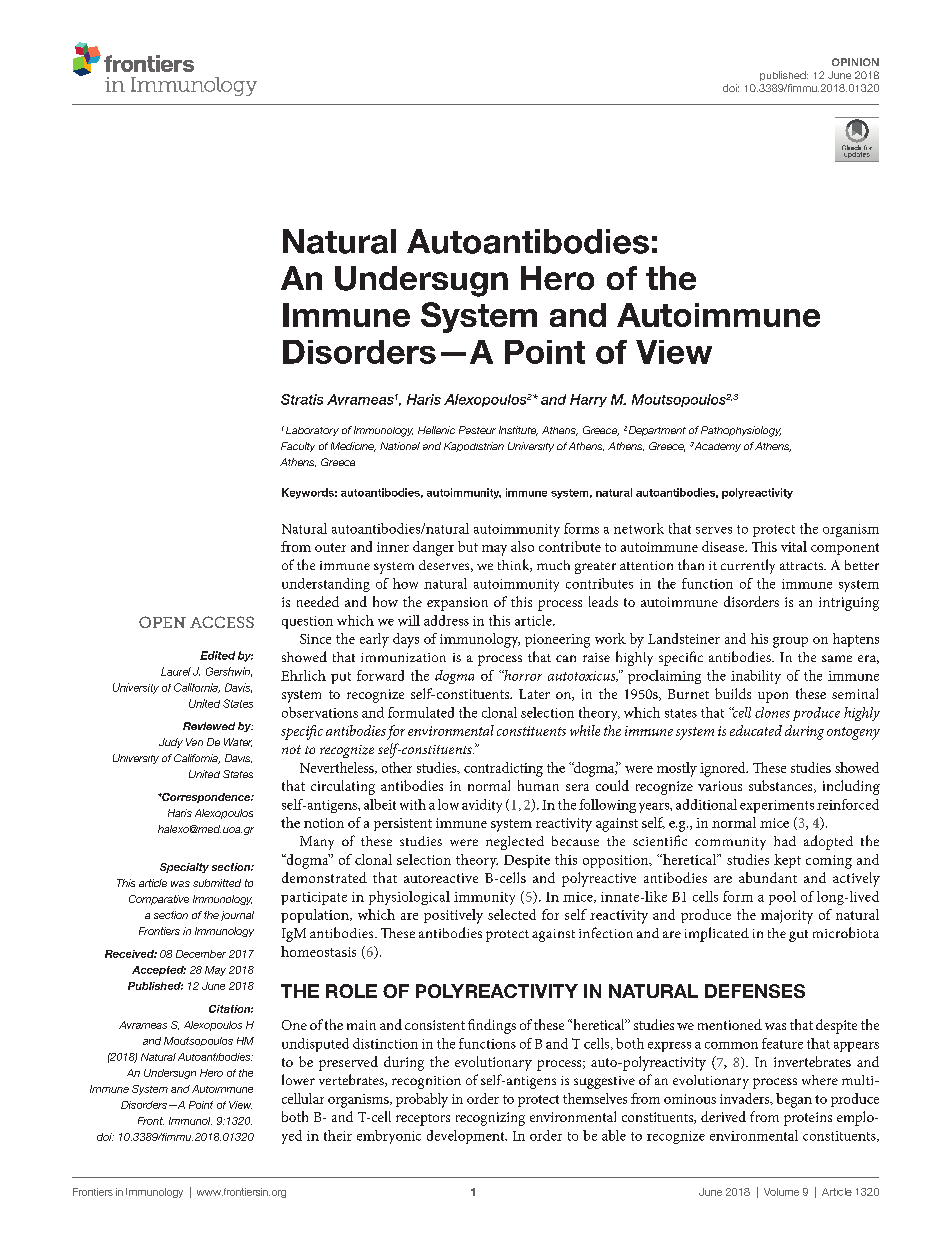  Describe the element at coordinates (201, 1105) in the screenshot. I see `Point` at that location.
